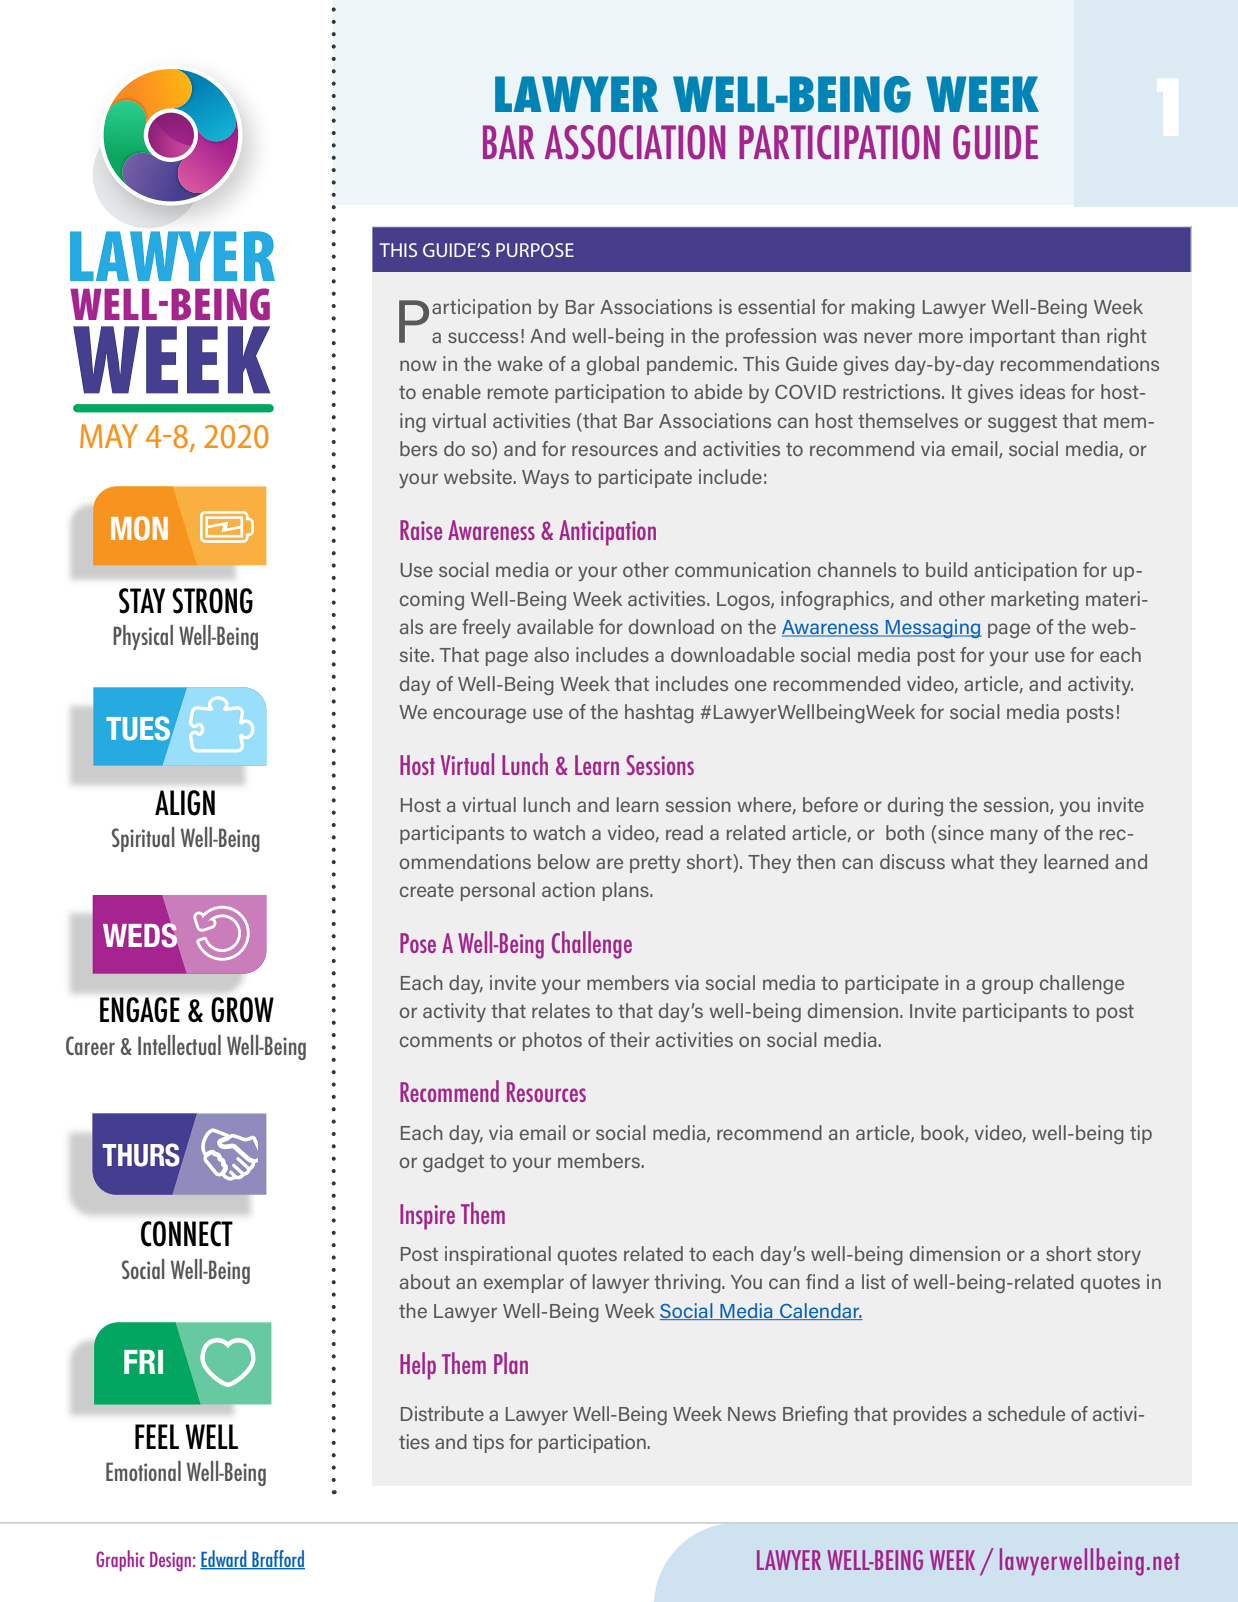 Image resolution: width=1238 pixels, height=1602 pixels. Describe the element at coordinates (568, 889) in the document. I see `action` at that location.
